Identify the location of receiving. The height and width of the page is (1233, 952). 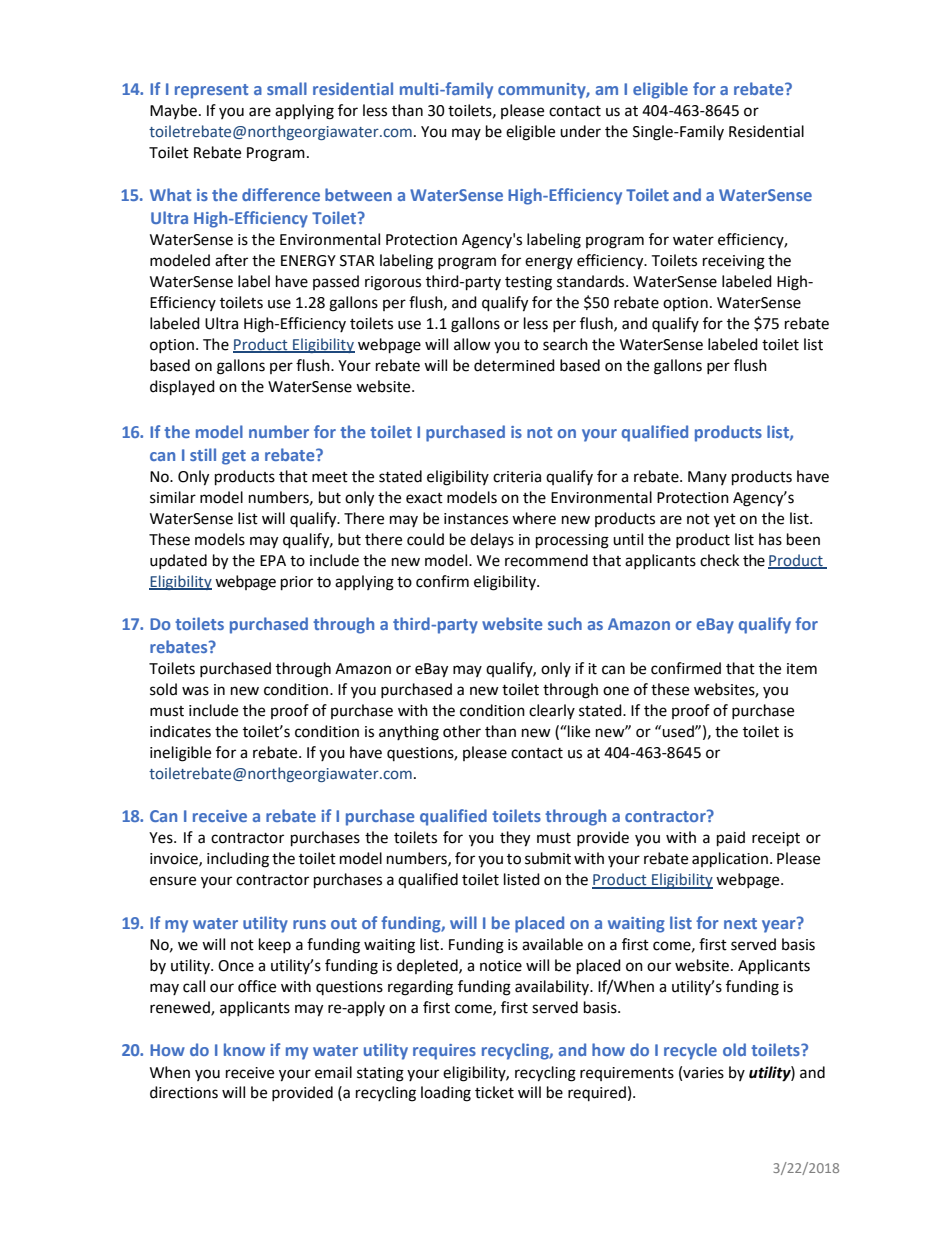
(734, 262).
